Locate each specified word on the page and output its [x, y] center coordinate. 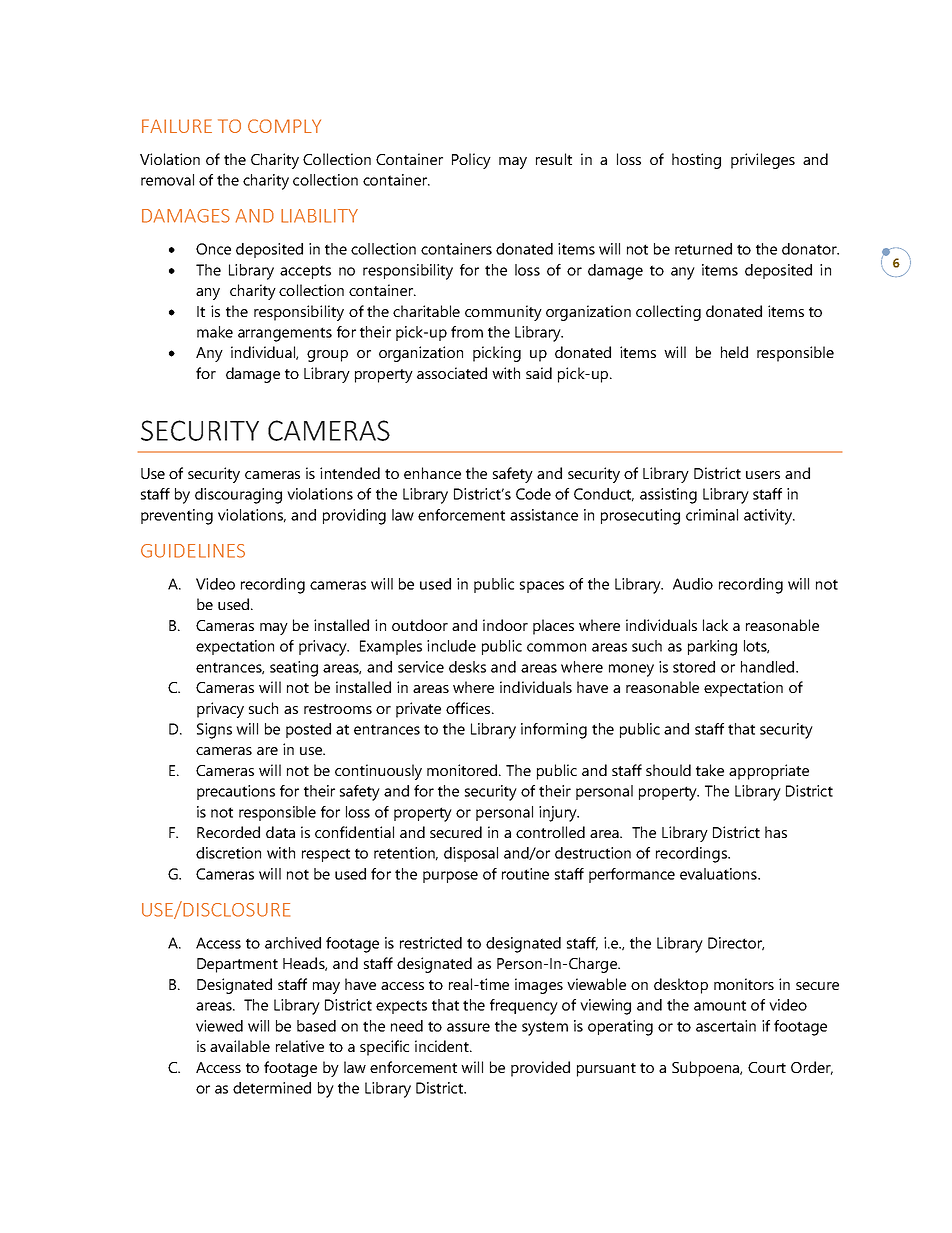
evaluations [719, 874]
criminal [712, 515]
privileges [763, 161]
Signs [214, 731]
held [734, 352]
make [215, 332]
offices [469, 708]
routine [525, 874]
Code [533, 494]
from [467, 332]
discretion [228, 853]
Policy [471, 161]
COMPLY [284, 126]
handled [769, 667]
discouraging [238, 496]
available [240, 1046]
